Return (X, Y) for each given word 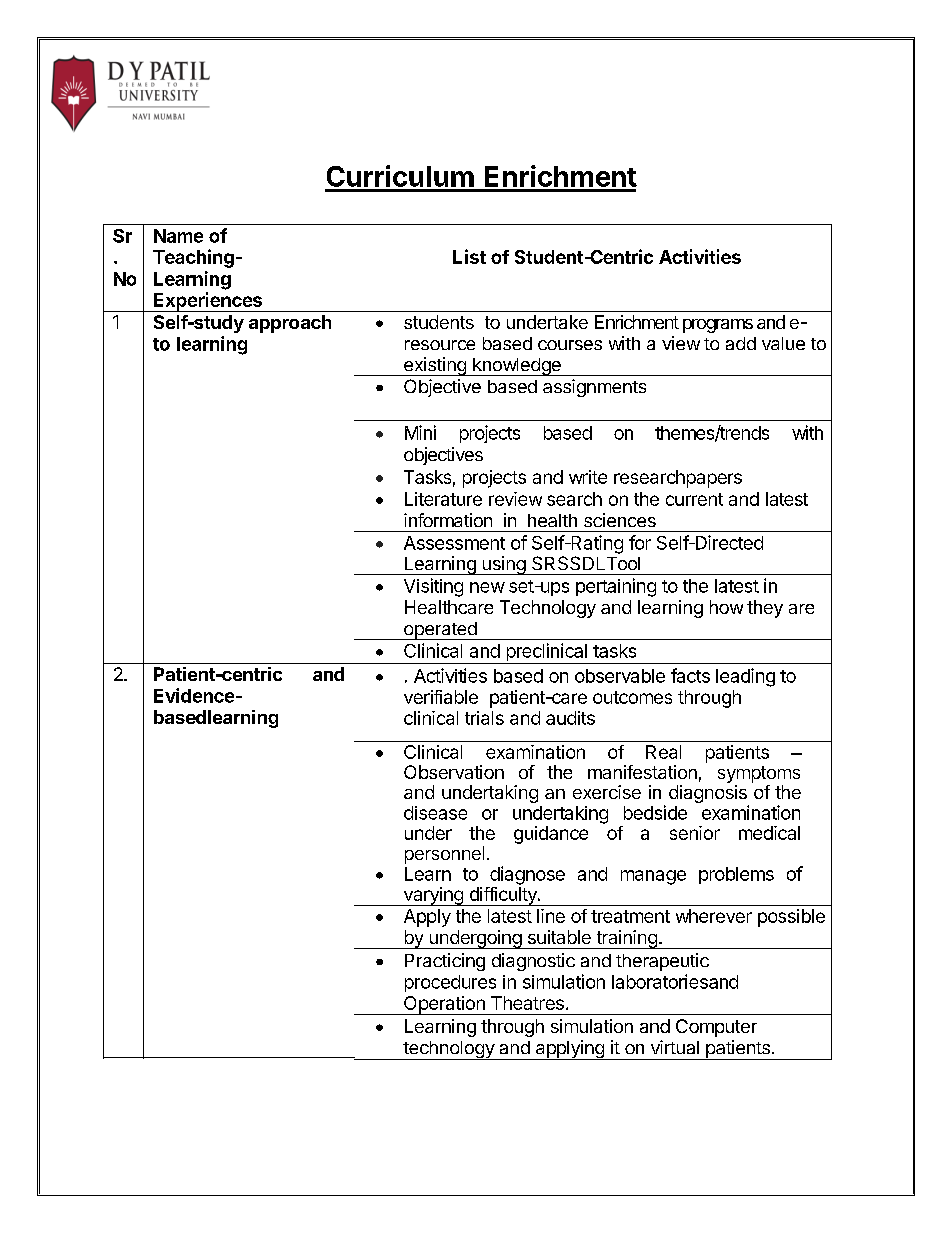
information (448, 520)
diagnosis (709, 795)
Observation (454, 772)
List (469, 256)
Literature (443, 499)
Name (178, 236)
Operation (444, 1005)
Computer (716, 1028)
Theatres (527, 1003)
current (694, 499)
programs (718, 326)
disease (435, 813)
